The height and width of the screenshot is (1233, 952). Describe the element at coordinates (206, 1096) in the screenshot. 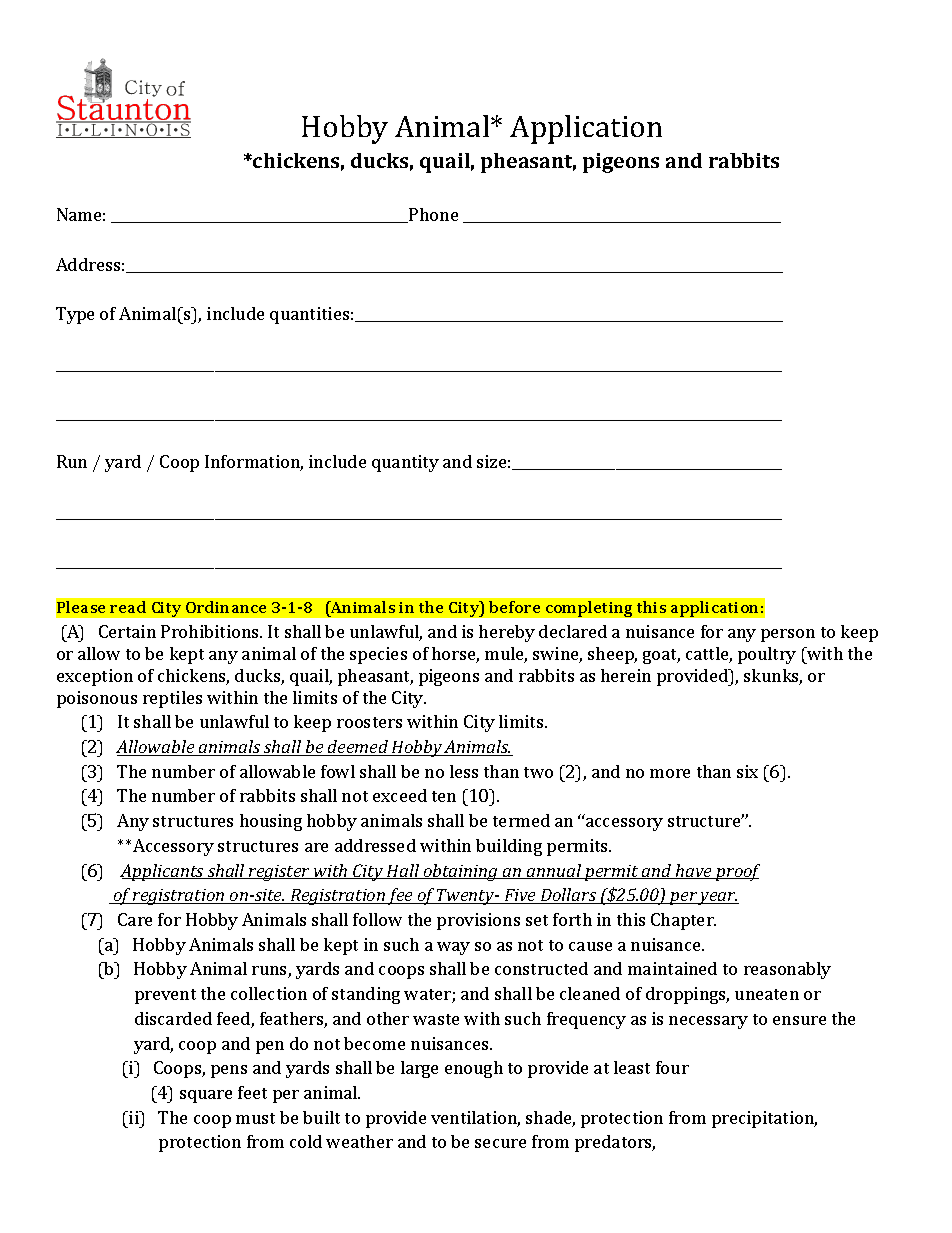

I see `square` at that location.
